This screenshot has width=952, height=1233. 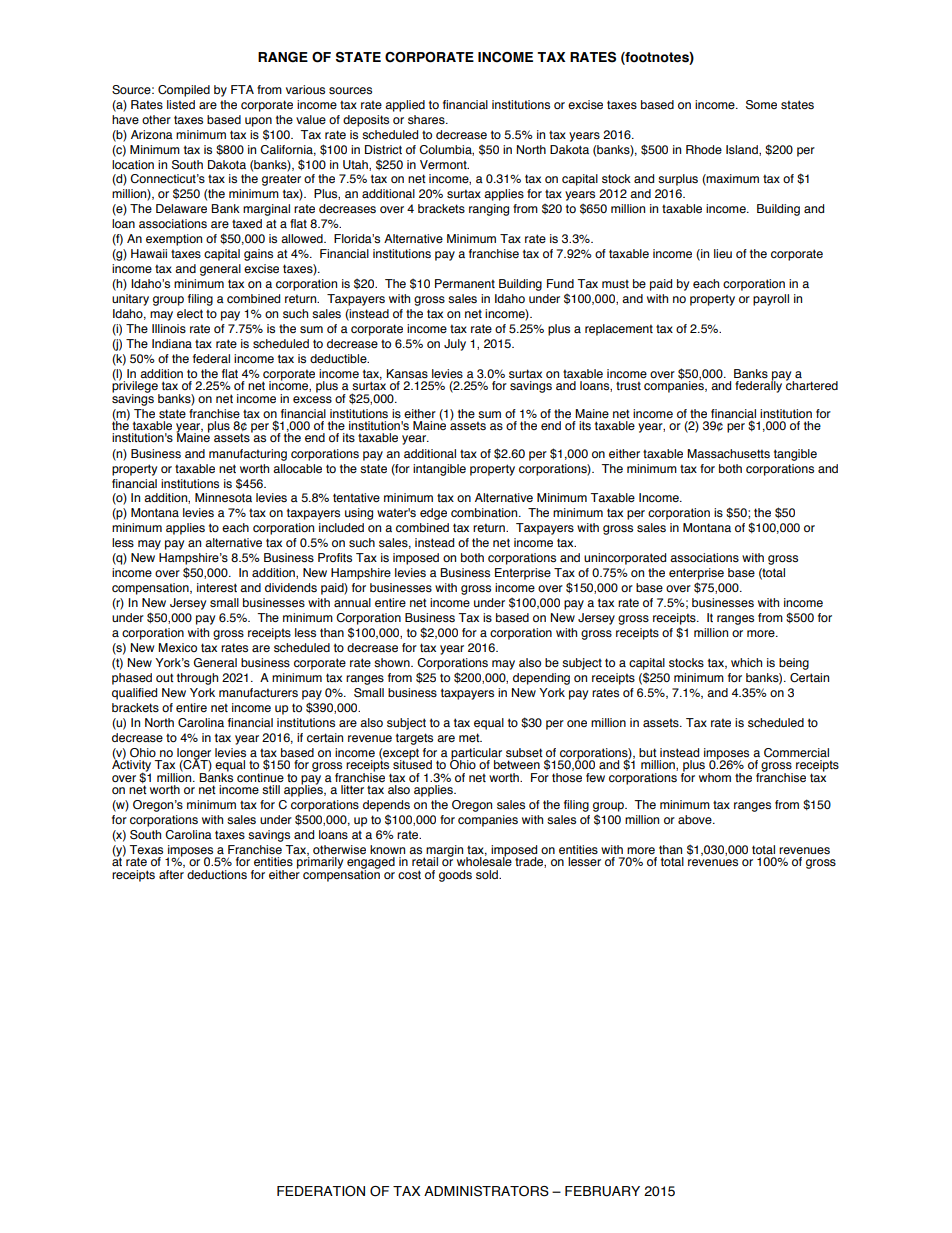 I want to click on listed, so click(x=181, y=104).
